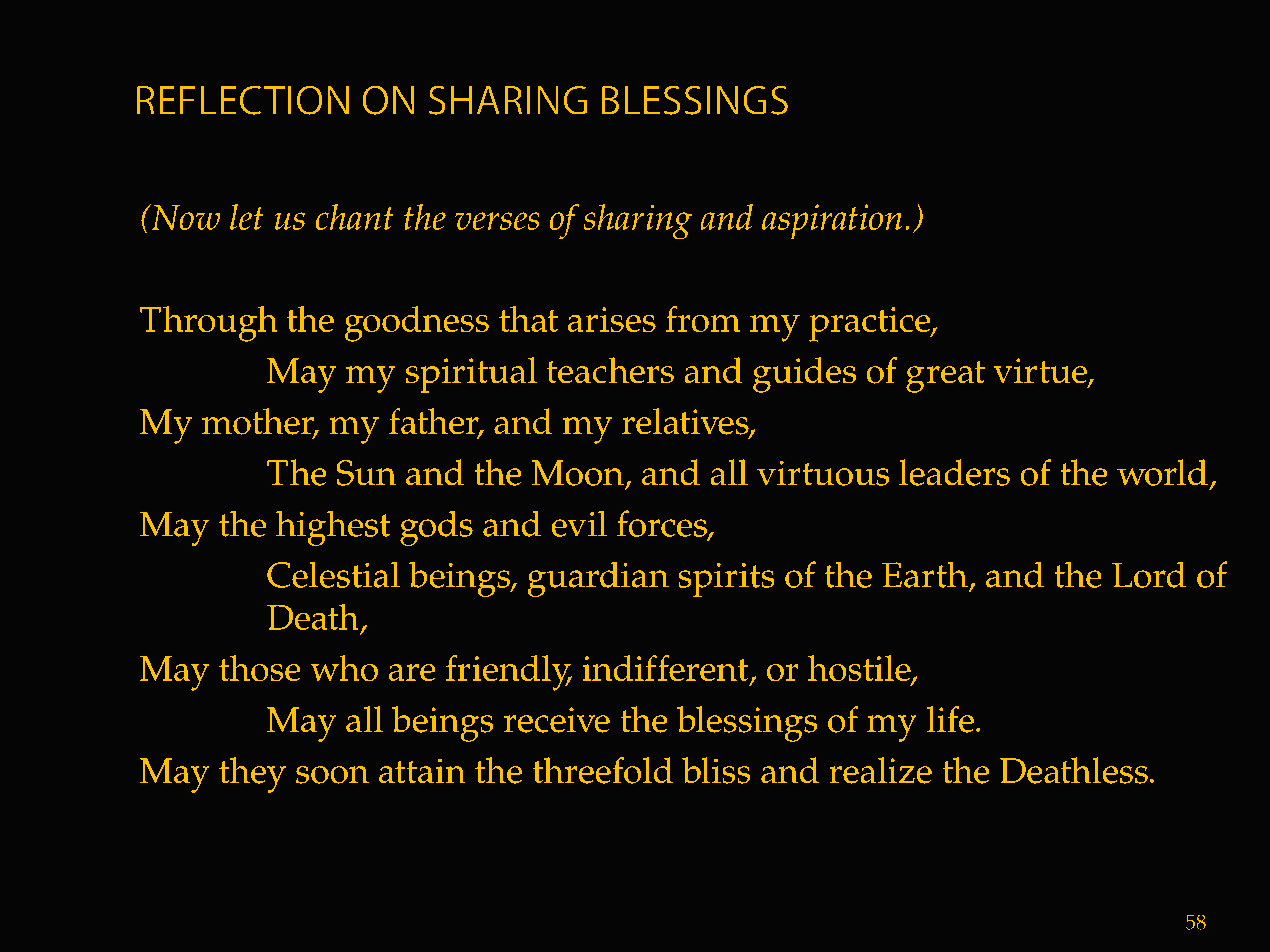 The height and width of the document is (952, 1270). I want to click on aspiration, so click(832, 221).
